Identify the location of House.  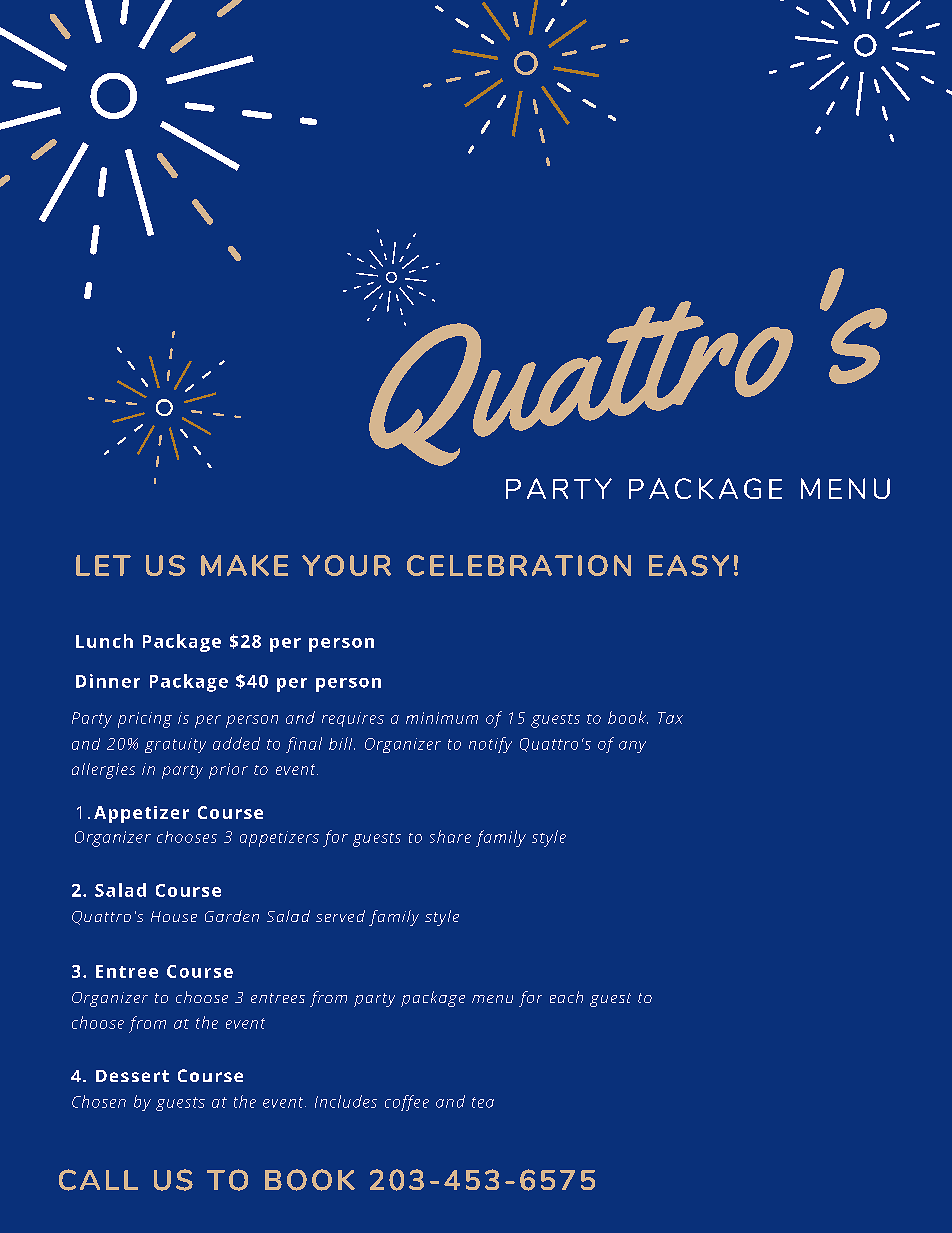
(174, 916).
